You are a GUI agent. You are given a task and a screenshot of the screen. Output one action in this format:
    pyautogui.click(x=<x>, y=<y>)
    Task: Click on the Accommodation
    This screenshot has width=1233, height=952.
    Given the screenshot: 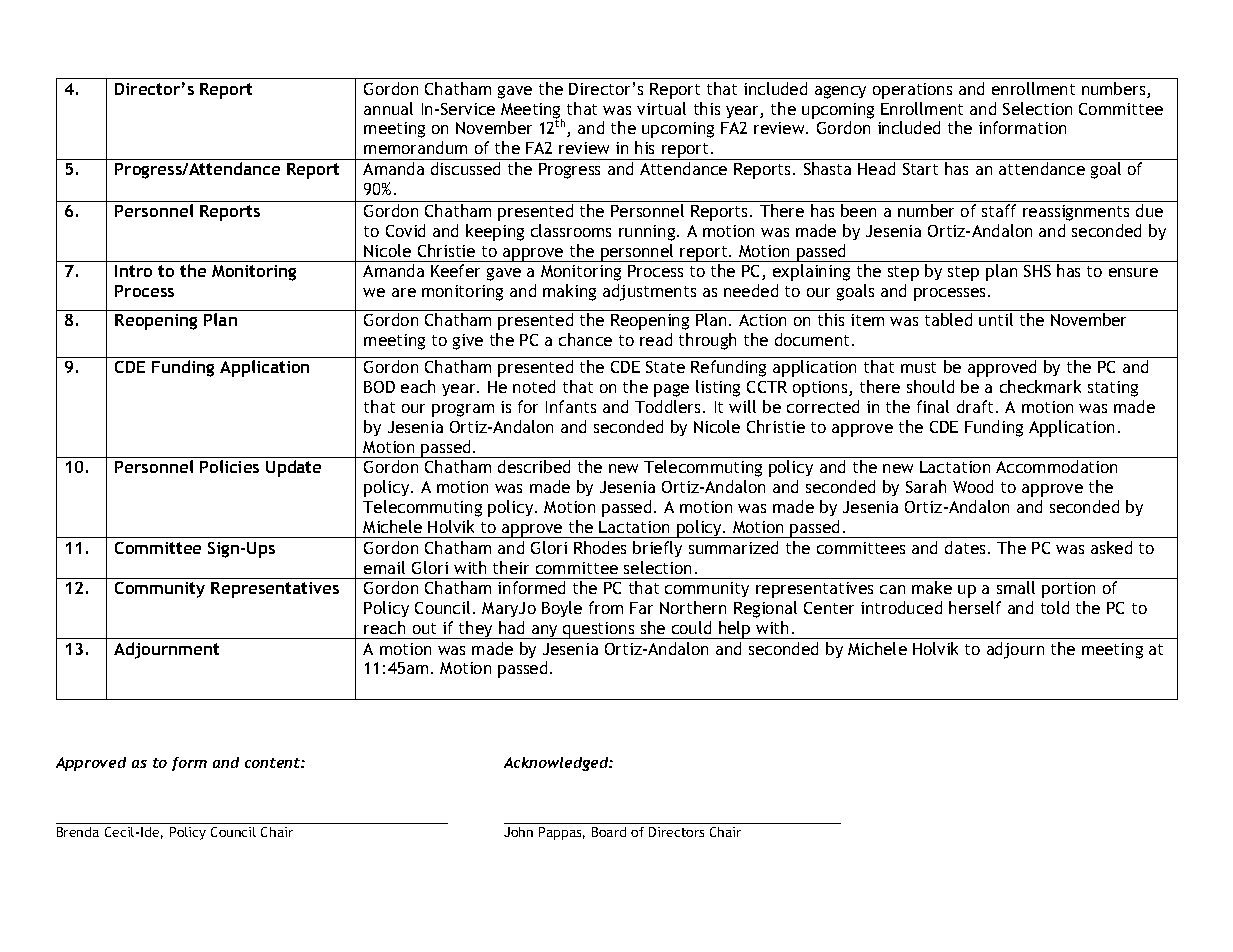 What is the action you would take?
    pyautogui.click(x=1056, y=466)
